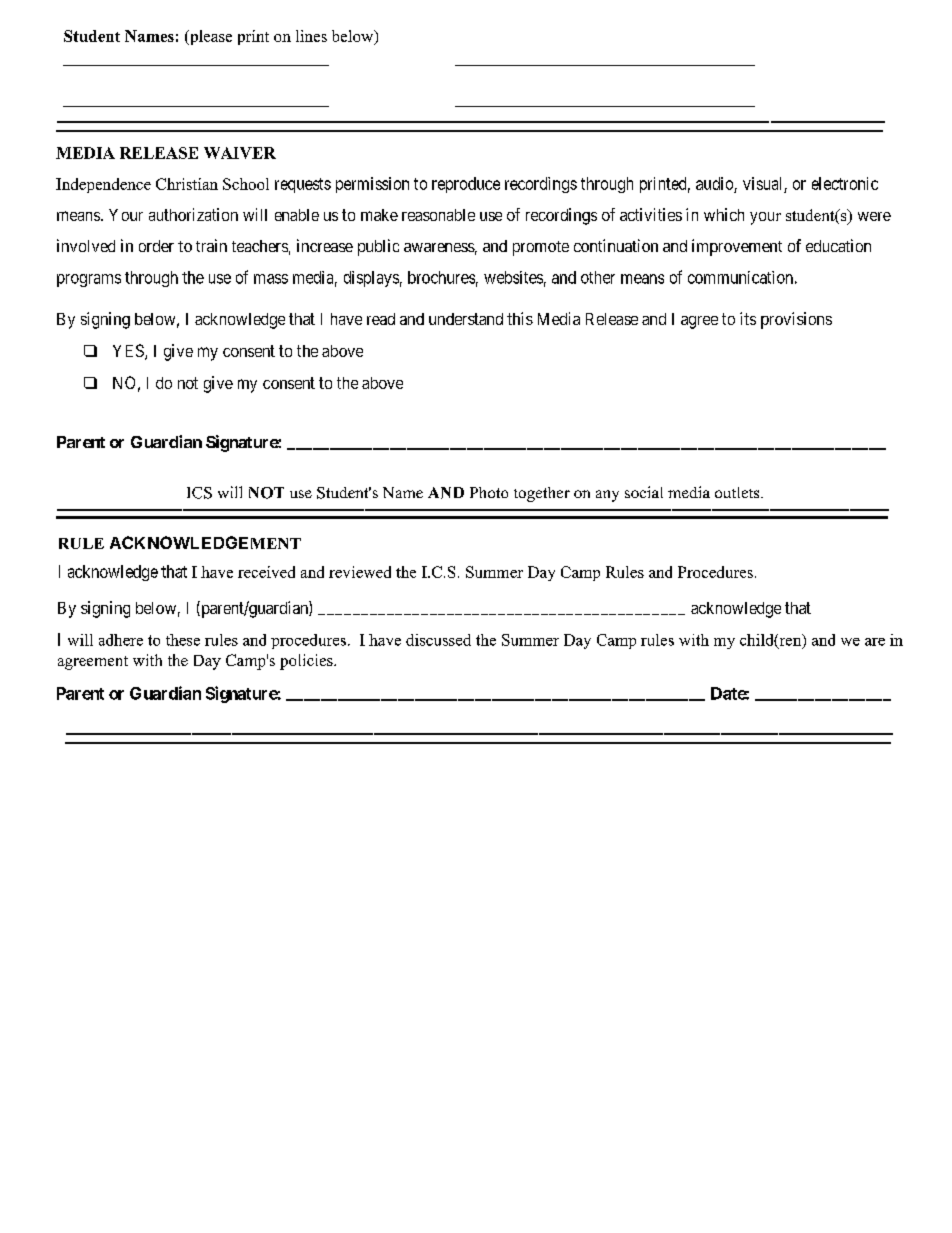 This screenshot has height=1233, width=952. Describe the element at coordinates (311, 36) in the screenshot. I see `lines` at that location.
